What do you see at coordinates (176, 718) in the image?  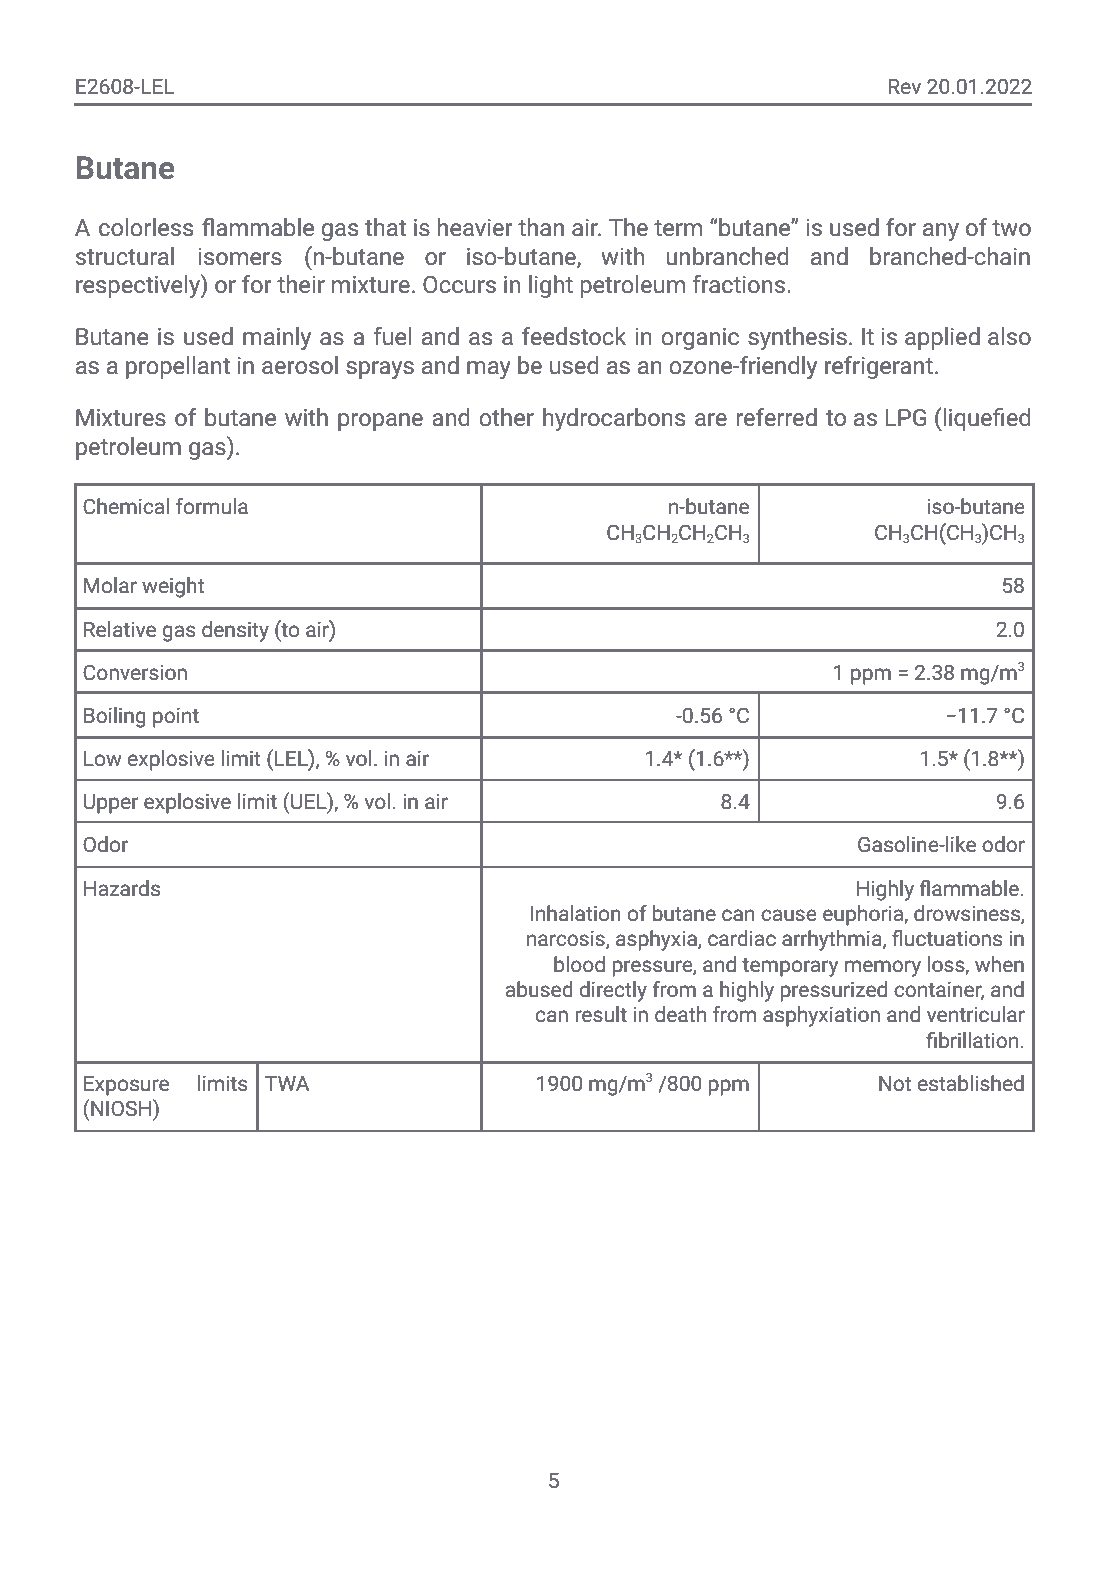 I see `point` at bounding box center [176, 718].
